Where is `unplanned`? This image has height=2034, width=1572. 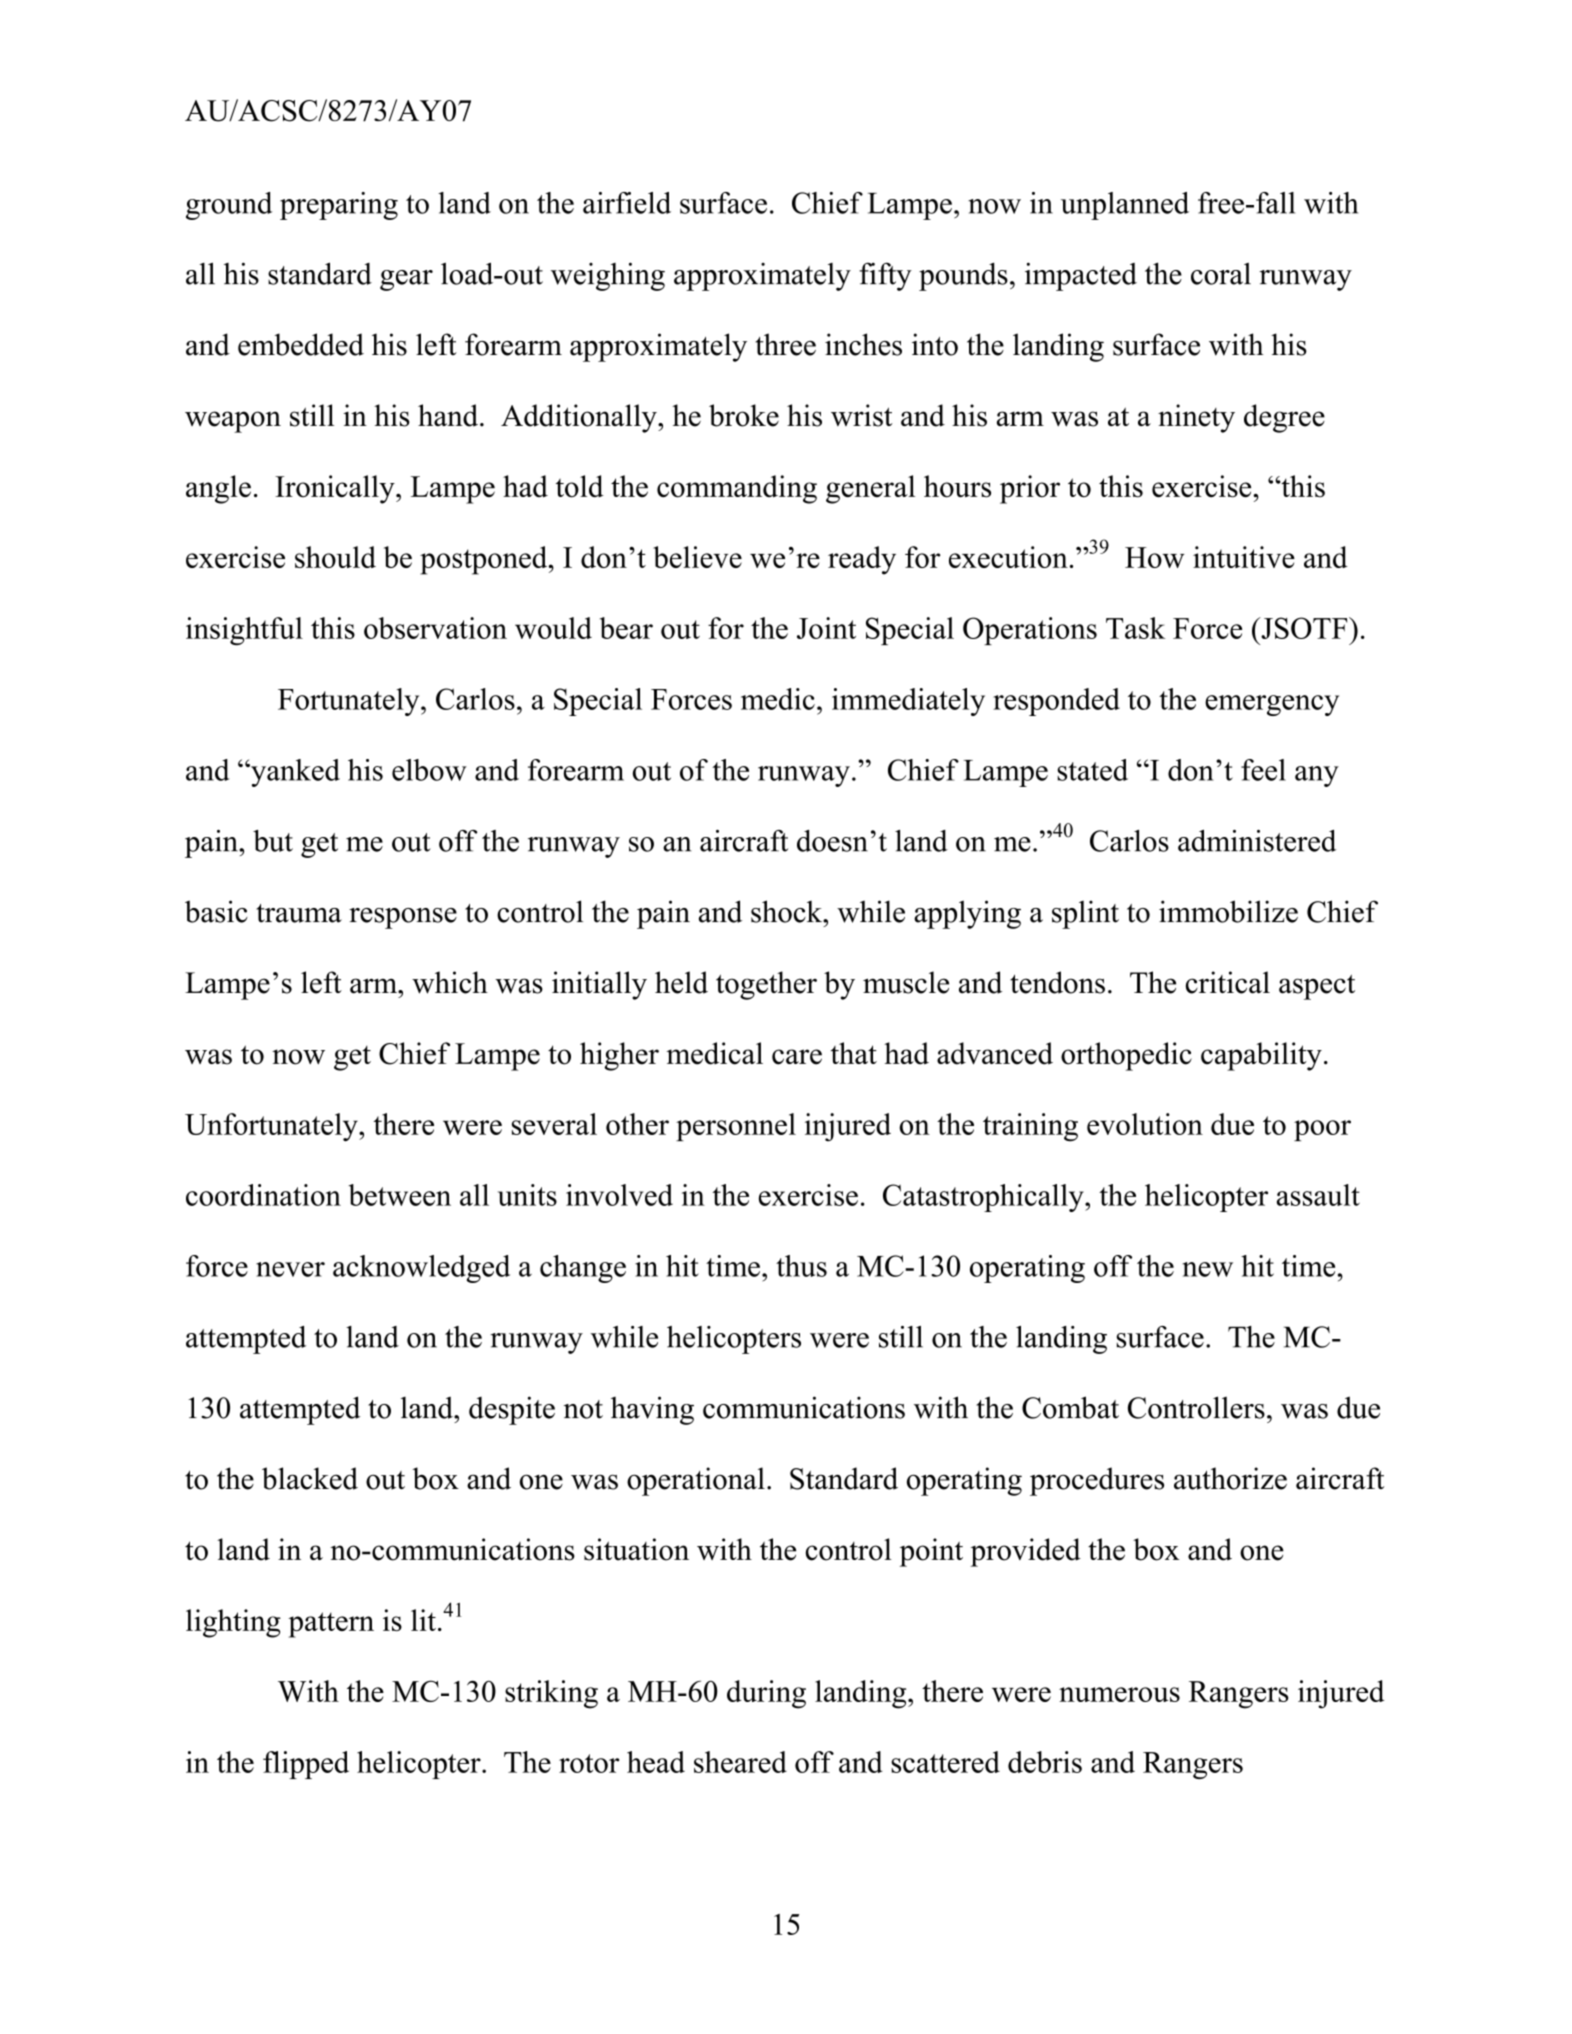 unplanned is located at coordinates (1125, 206).
